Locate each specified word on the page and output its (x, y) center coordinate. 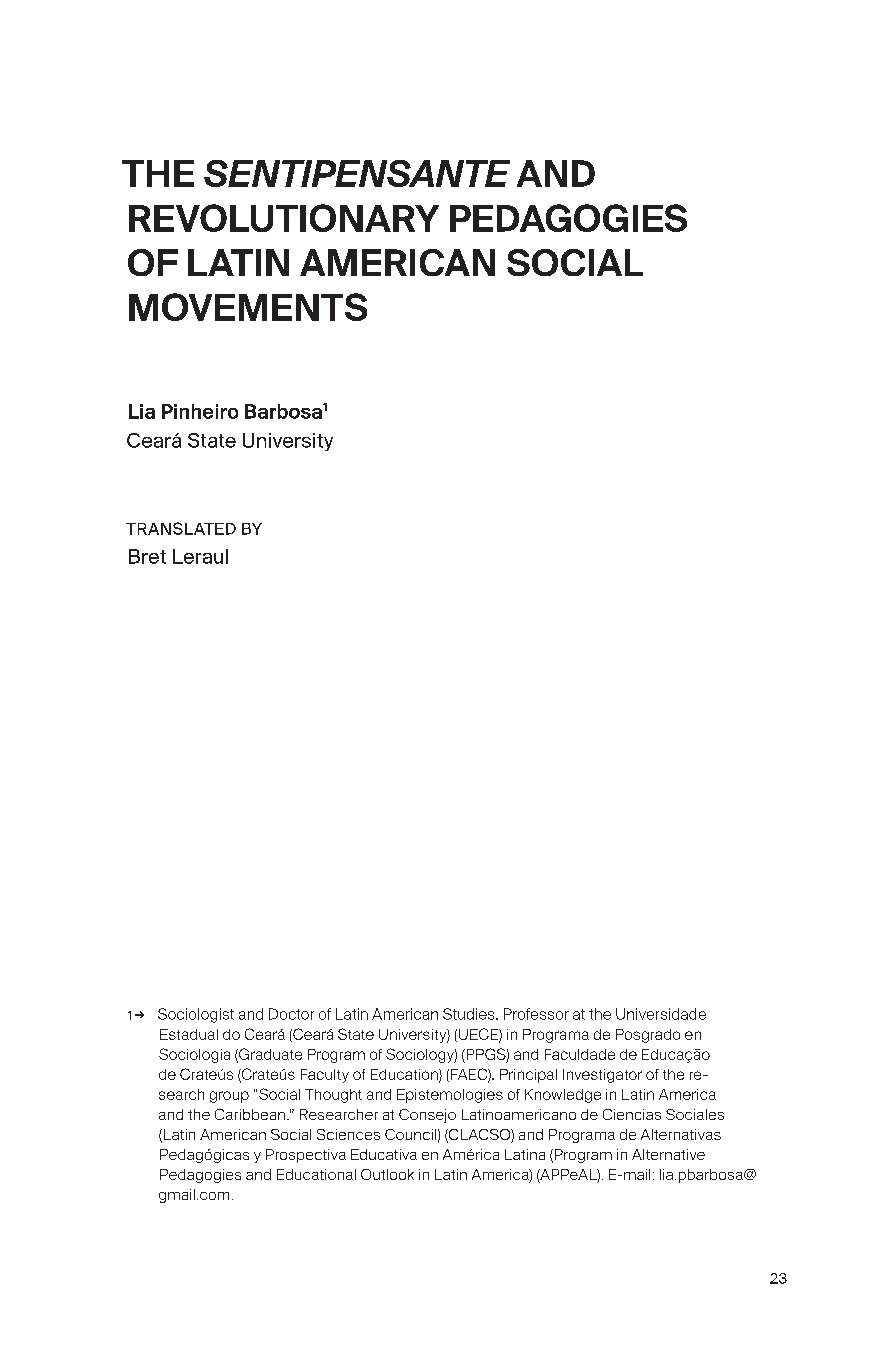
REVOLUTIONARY (284, 218)
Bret (147, 556)
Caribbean (250, 1114)
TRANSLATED (181, 528)
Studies (470, 1014)
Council (410, 1134)
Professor (536, 1014)
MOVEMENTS (248, 307)
